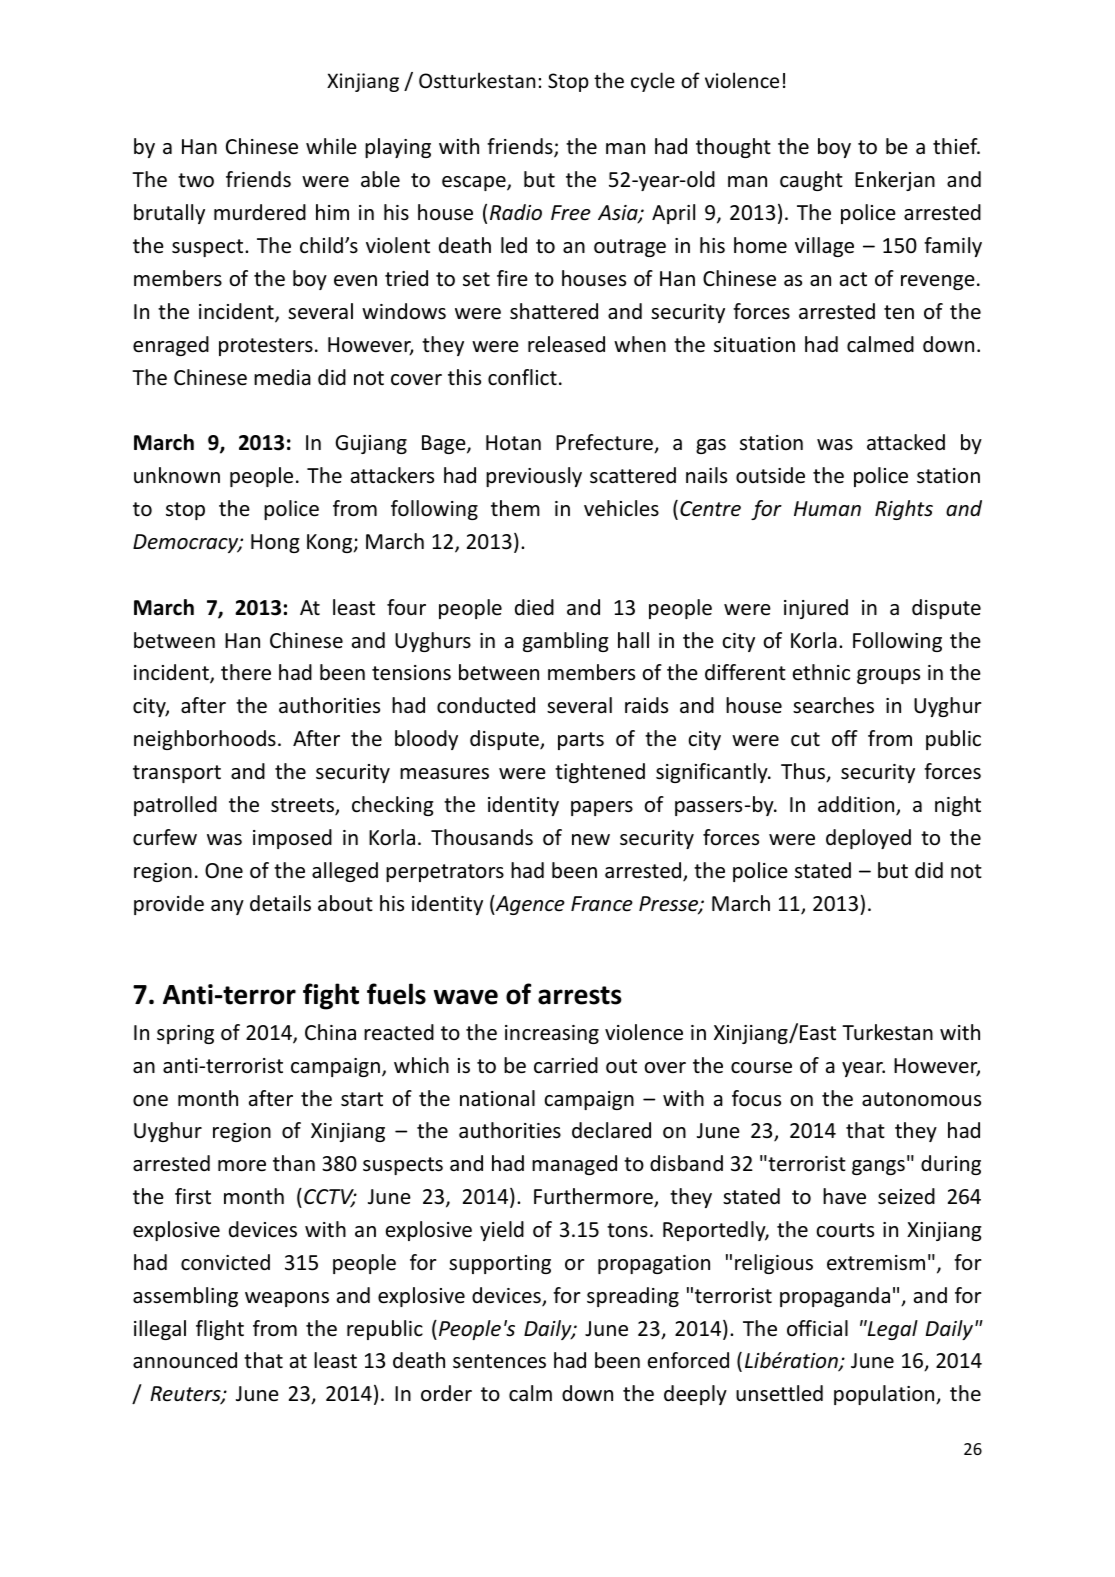 The height and width of the screenshot is (1577, 1115). Describe the element at coordinates (282, 377) in the screenshot. I see `media` at that location.
